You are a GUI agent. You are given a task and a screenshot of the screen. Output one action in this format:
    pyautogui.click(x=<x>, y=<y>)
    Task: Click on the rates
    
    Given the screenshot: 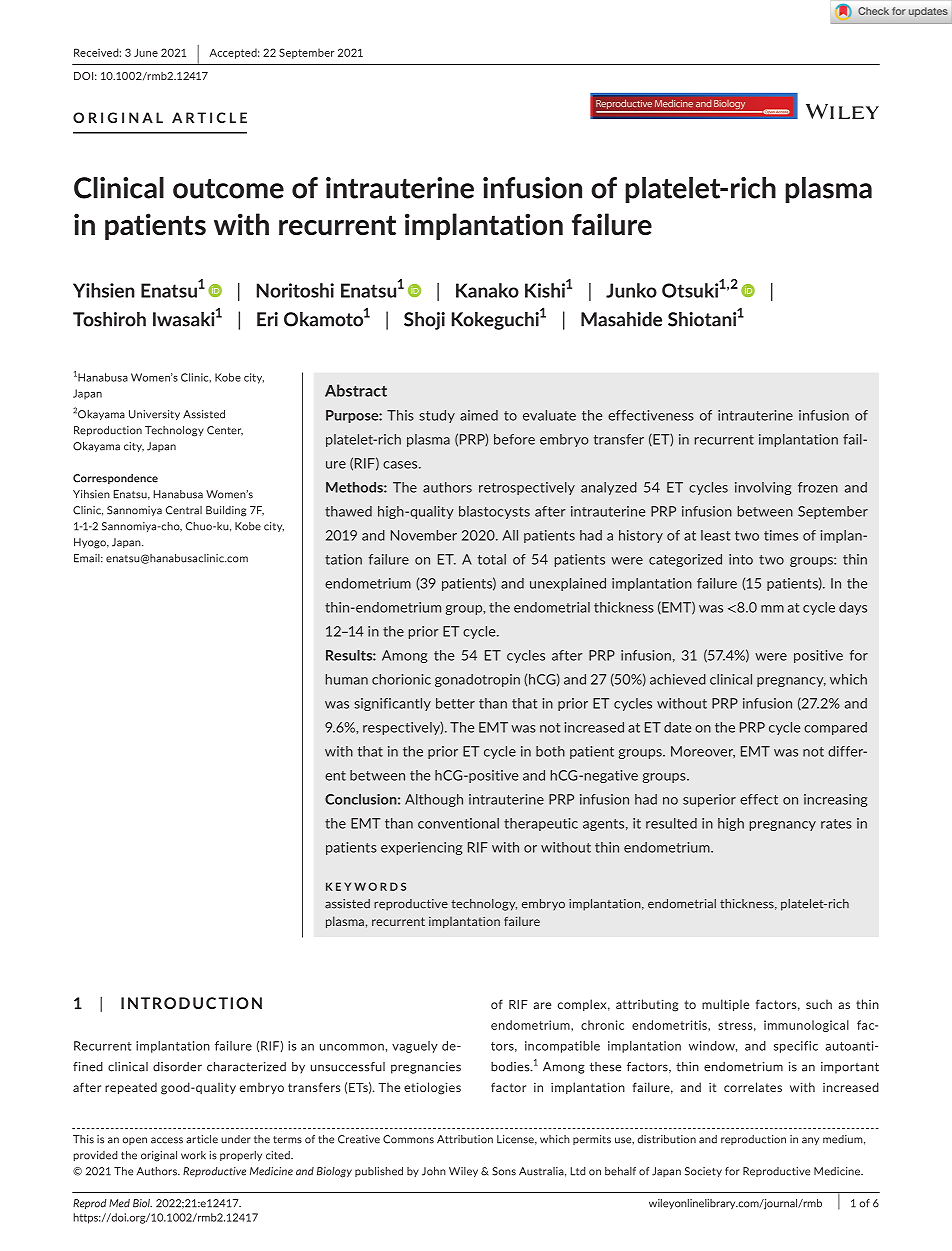 What is the action you would take?
    pyautogui.click(x=836, y=824)
